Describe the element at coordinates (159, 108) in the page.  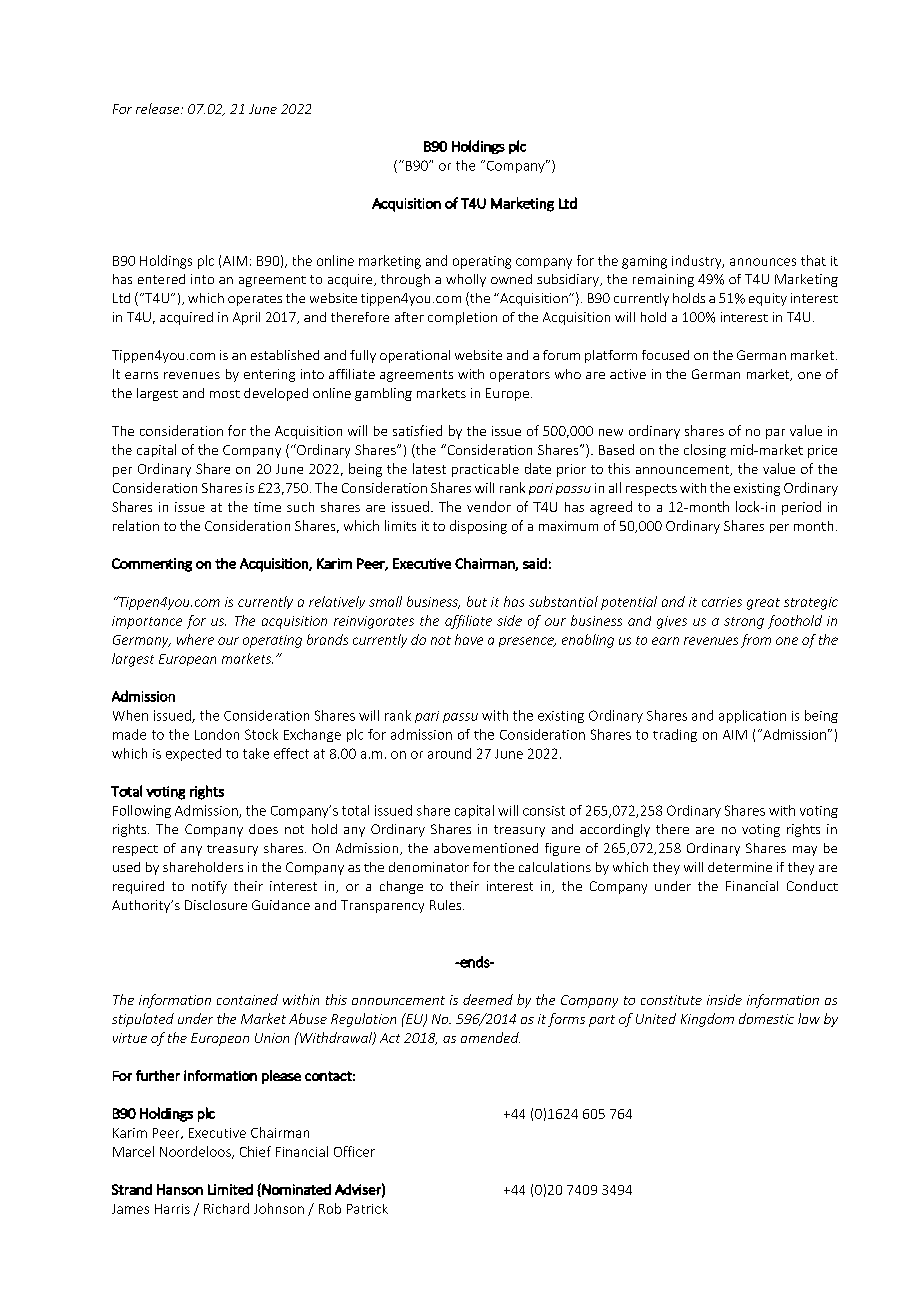
I see `release` at that location.
